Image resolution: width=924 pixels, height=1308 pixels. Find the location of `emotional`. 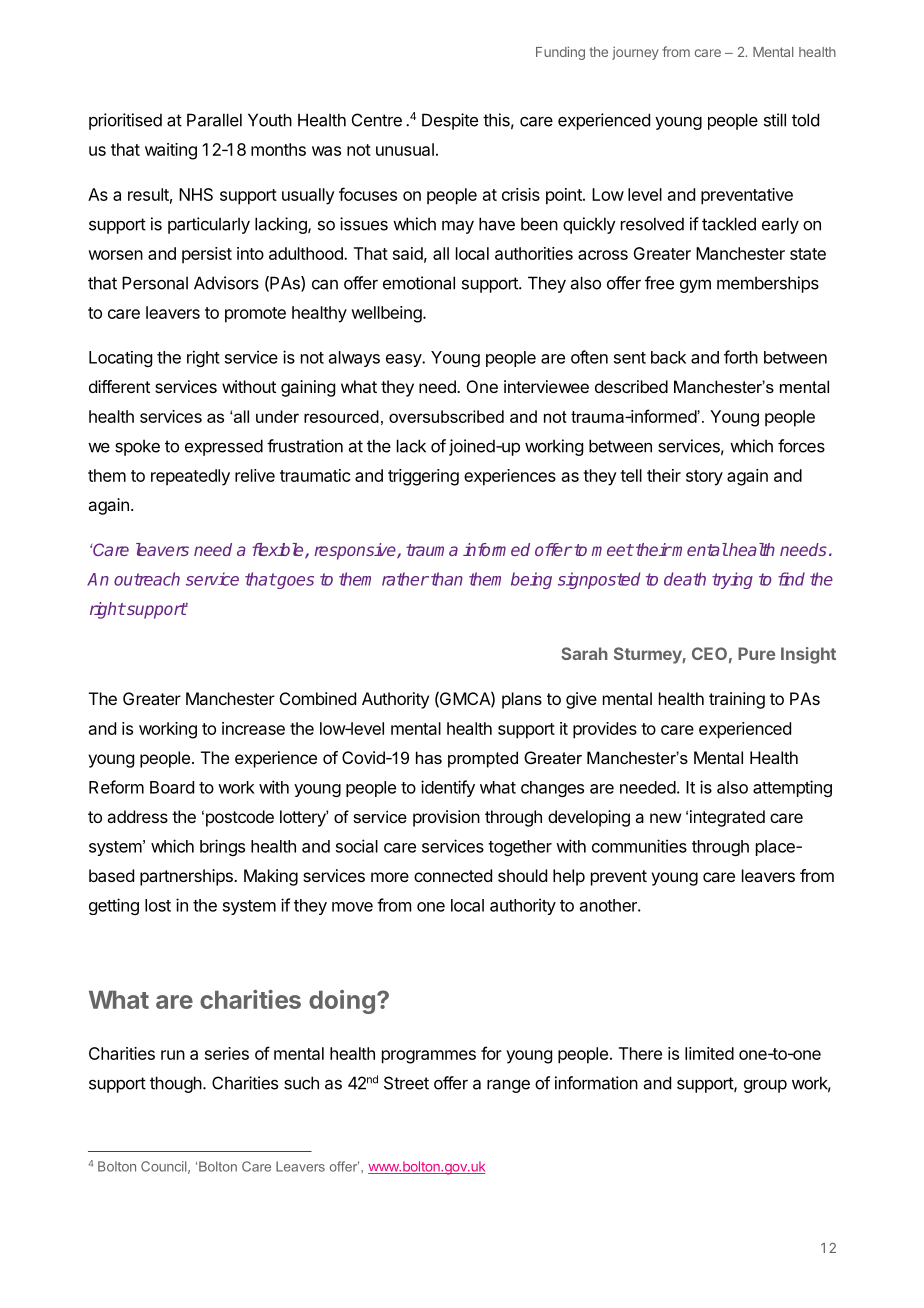

emotional is located at coordinates (419, 283).
